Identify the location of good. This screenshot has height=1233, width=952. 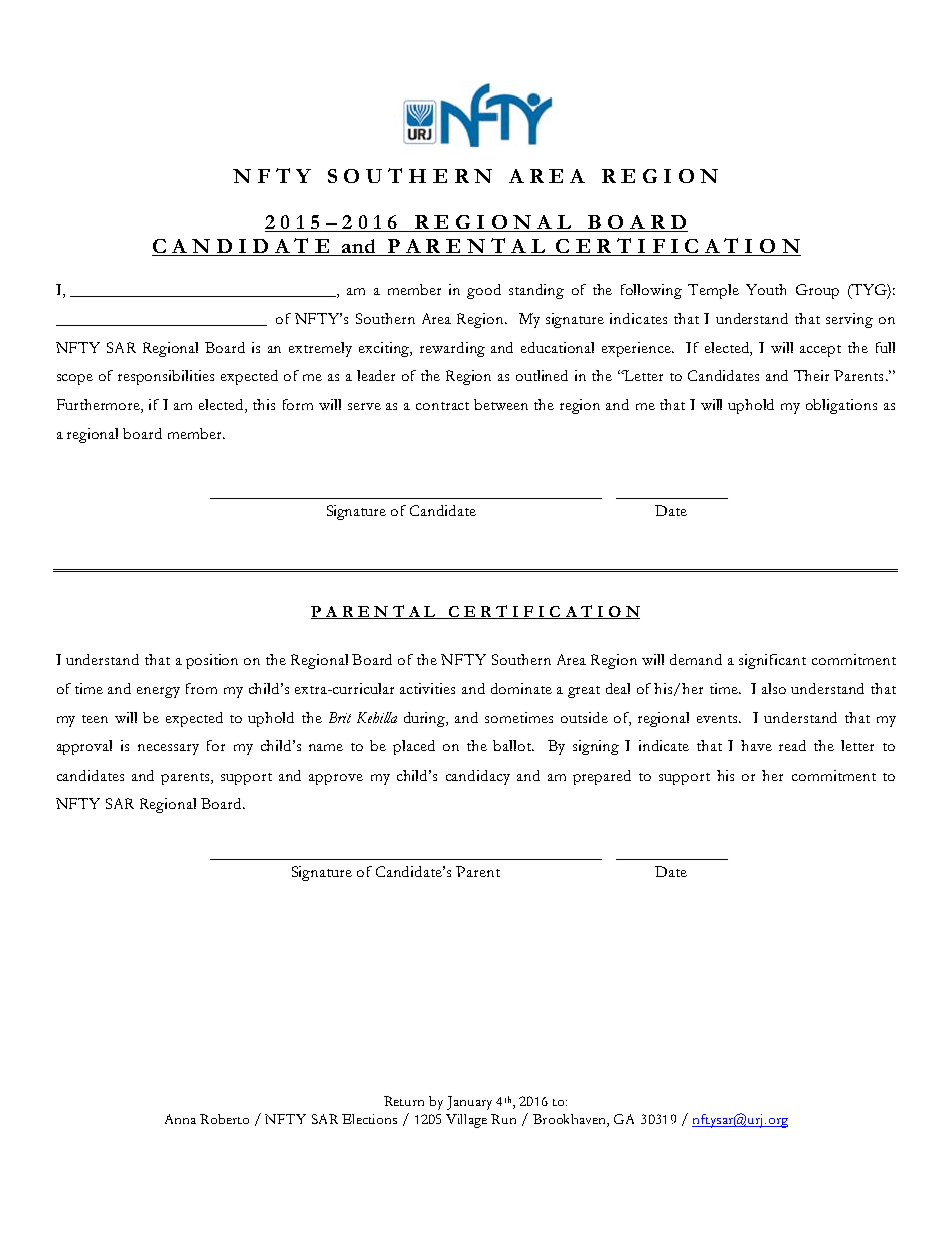
(484, 291).
